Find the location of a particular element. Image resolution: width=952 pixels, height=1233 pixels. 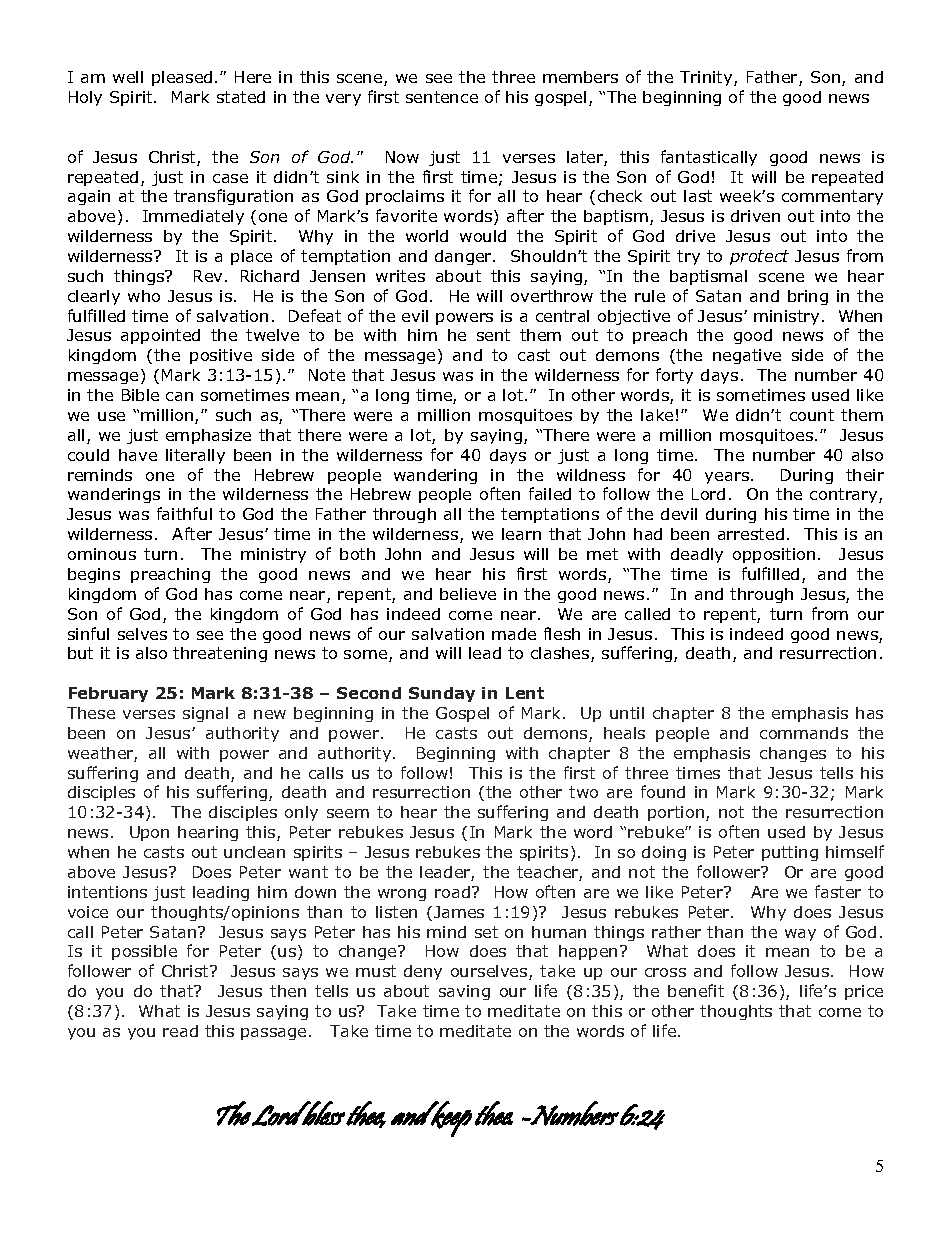

opposition is located at coordinates (774, 555).
